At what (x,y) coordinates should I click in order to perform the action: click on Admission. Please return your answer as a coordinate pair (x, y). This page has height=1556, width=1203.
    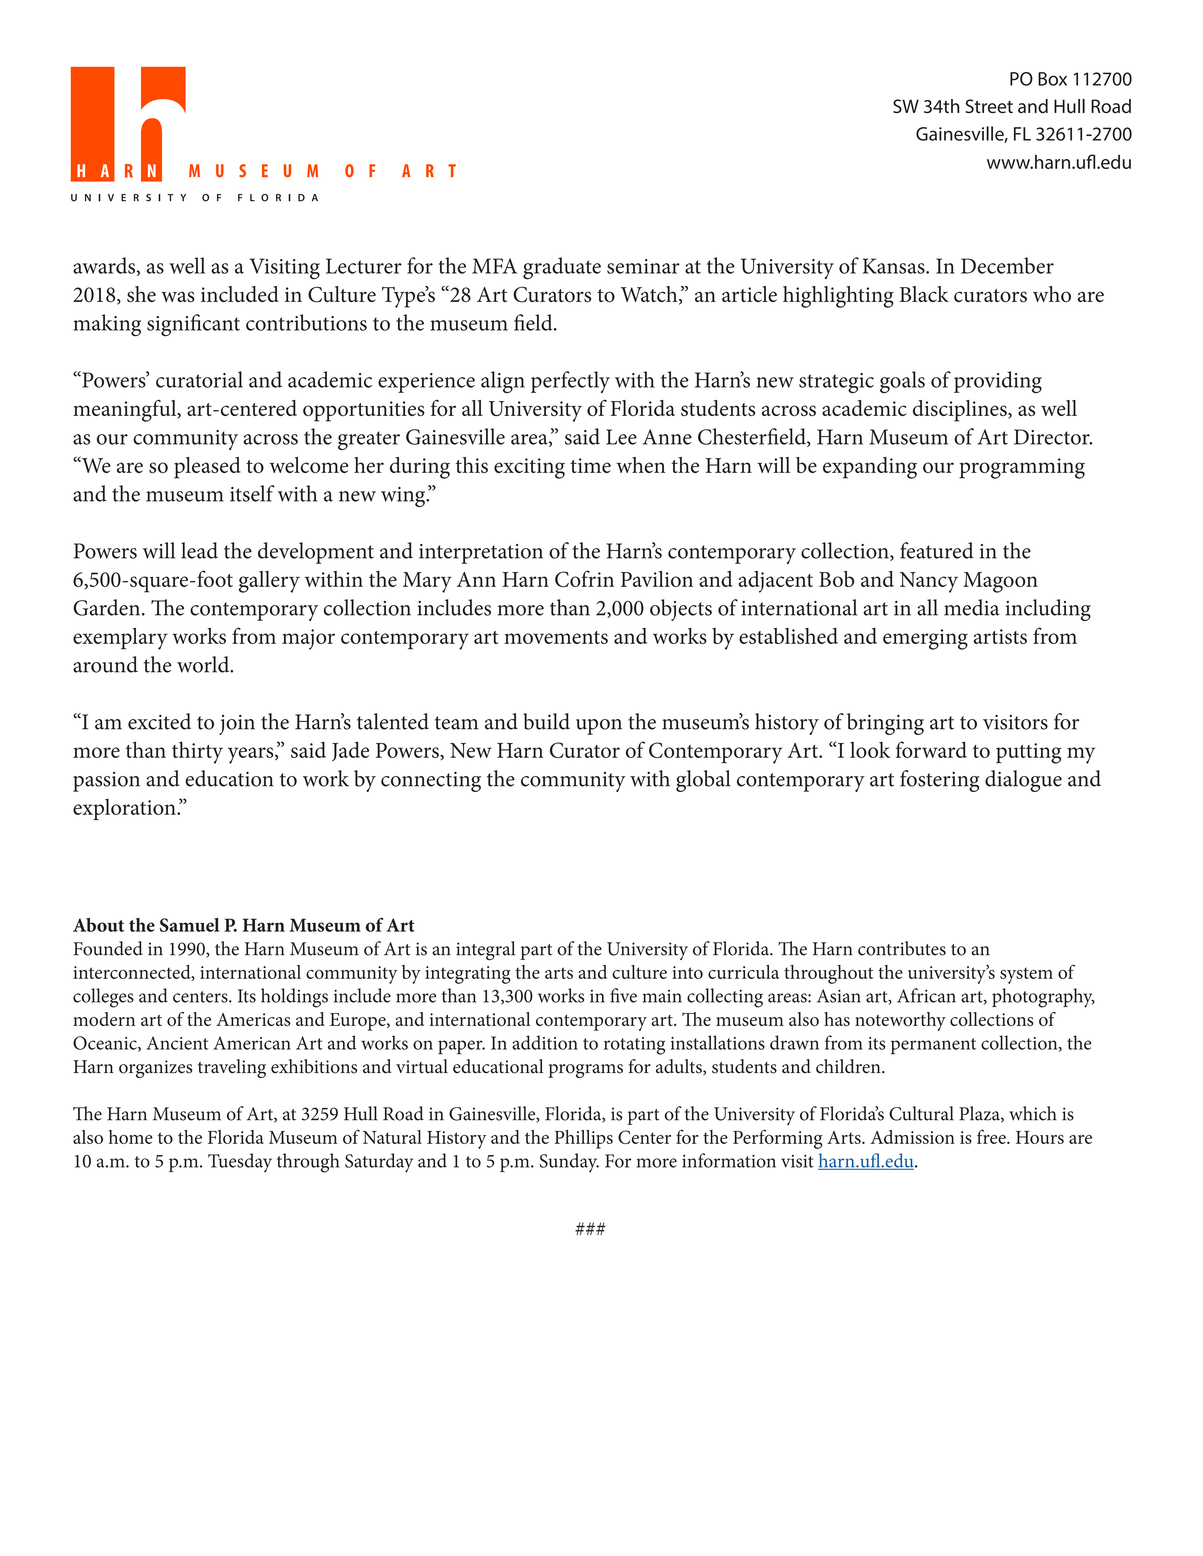
    Looking at the image, I should click on (912, 1137).
